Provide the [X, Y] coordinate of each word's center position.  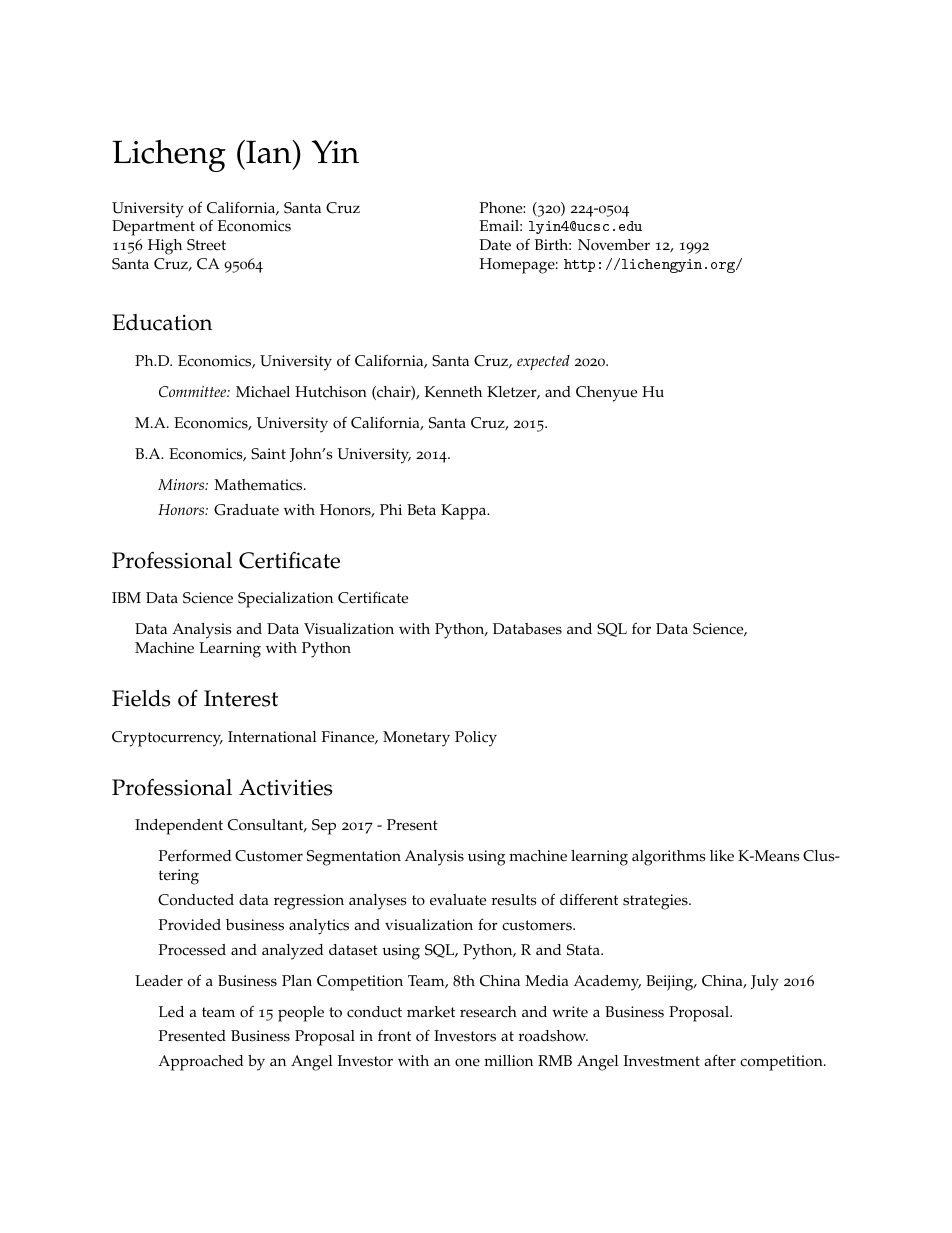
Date [495, 245]
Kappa [465, 512]
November [614, 245]
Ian [269, 152]
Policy [476, 739]
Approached [201, 1063]
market [431, 1012]
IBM [126, 597]
